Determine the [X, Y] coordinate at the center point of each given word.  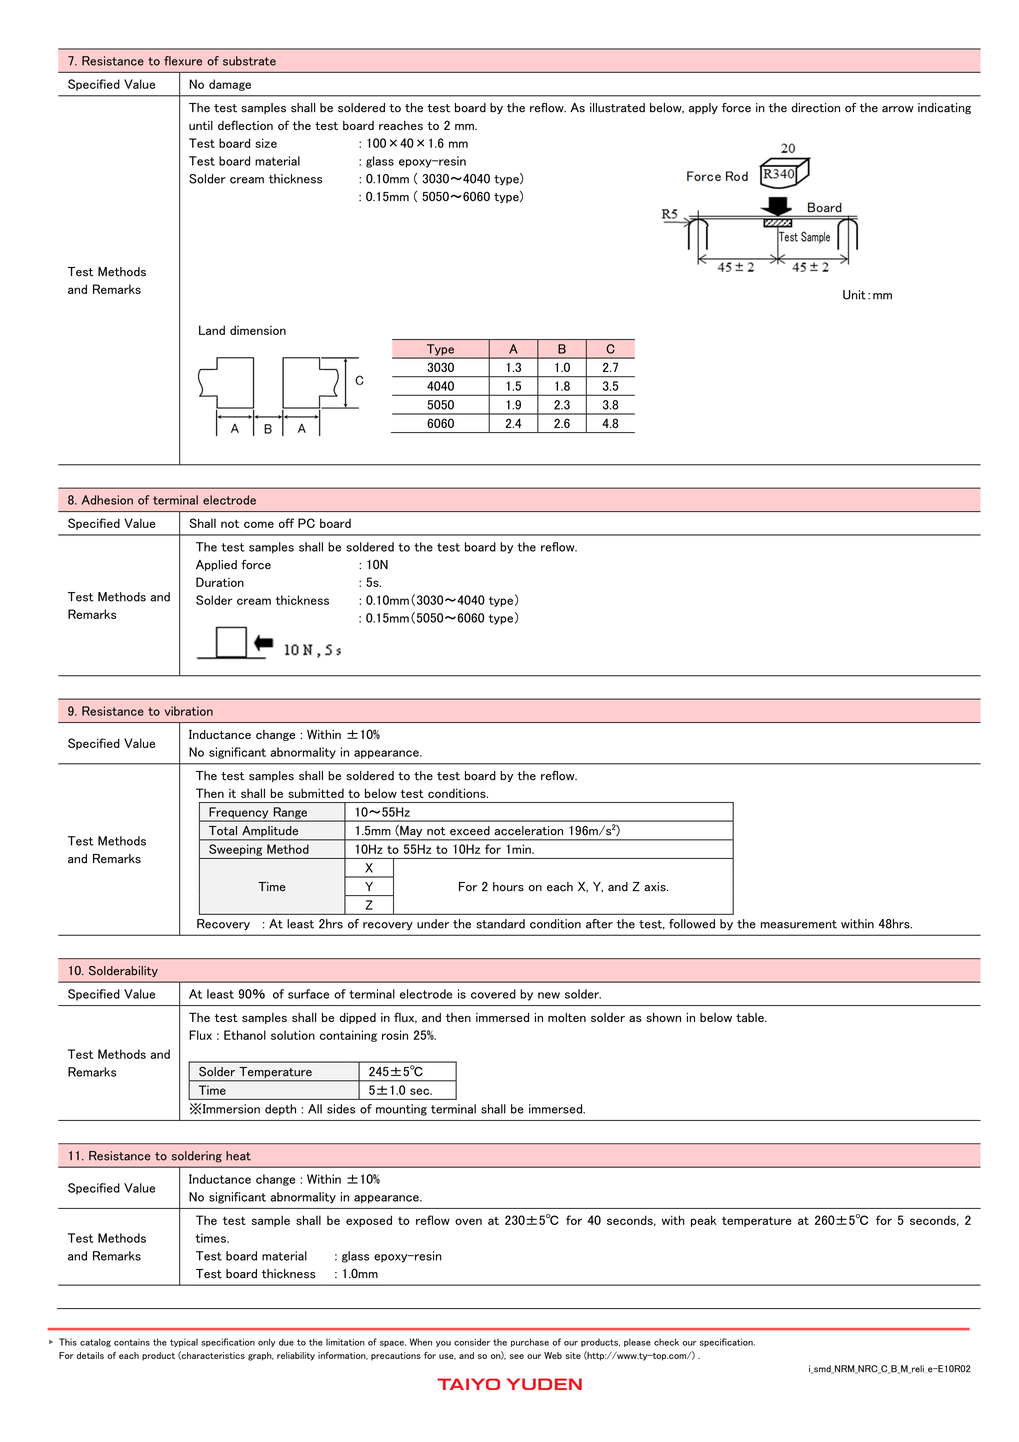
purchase [530, 1342]
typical [184, 1342]
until [201, 125]
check [666, 1342]
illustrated [617, 108]
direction [815, 108]
